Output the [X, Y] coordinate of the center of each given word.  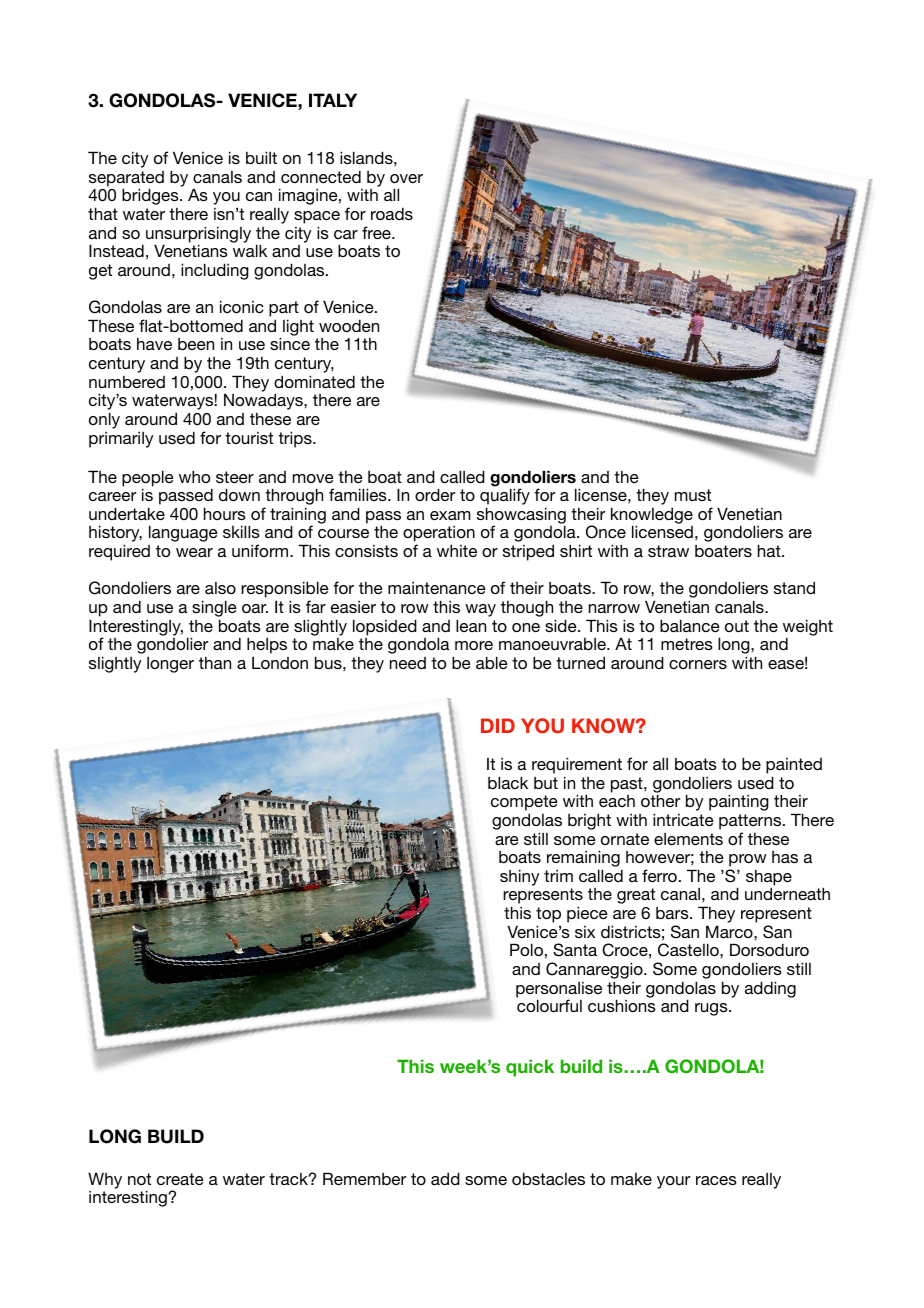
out [737, 626]
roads [392, 213]
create [180, 1179]
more [474, 645]
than [215, 663]
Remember [364, 1178]
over [406, 178]
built [261, 157]
